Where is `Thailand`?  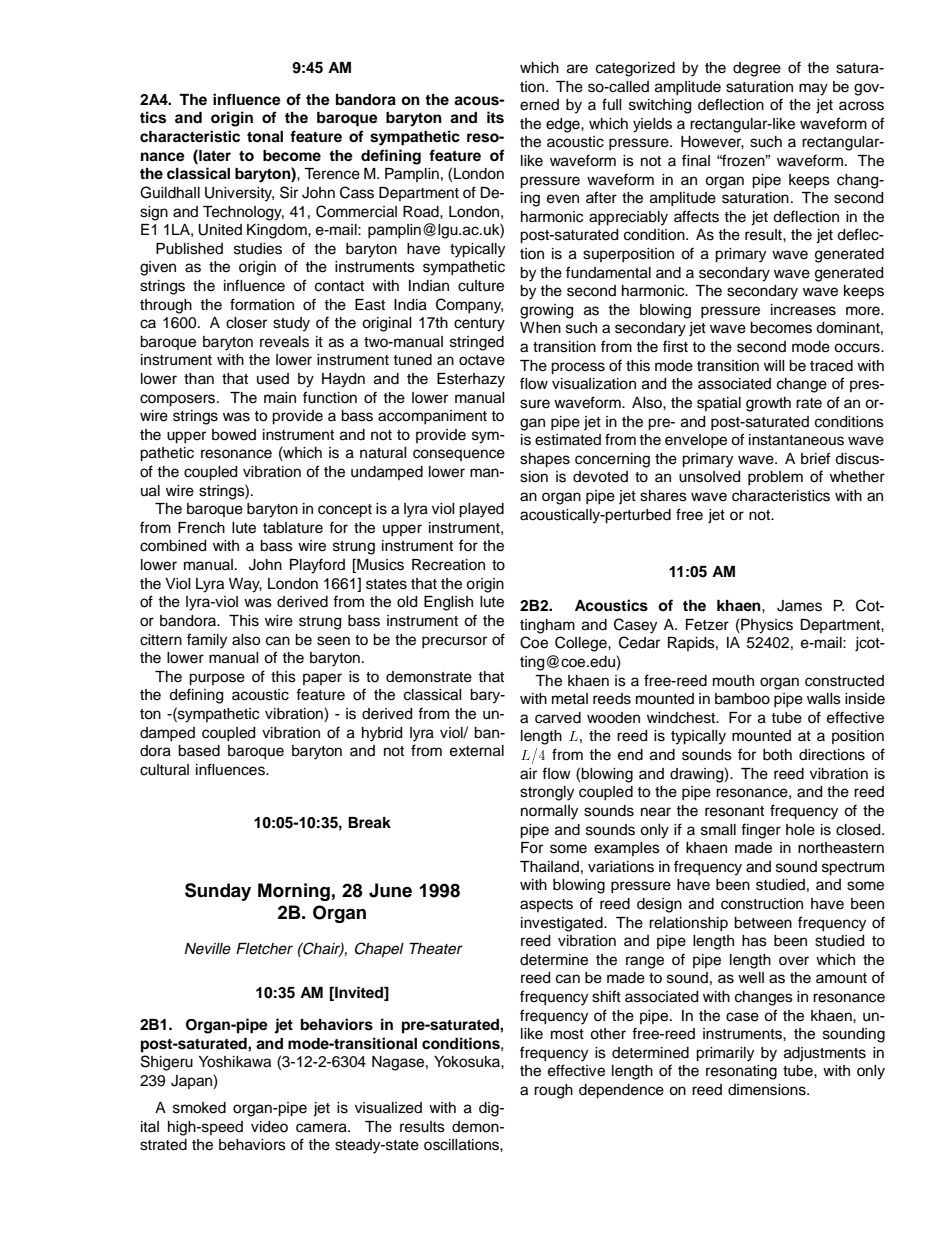 Thailand is located at coordinates (549, 867).
